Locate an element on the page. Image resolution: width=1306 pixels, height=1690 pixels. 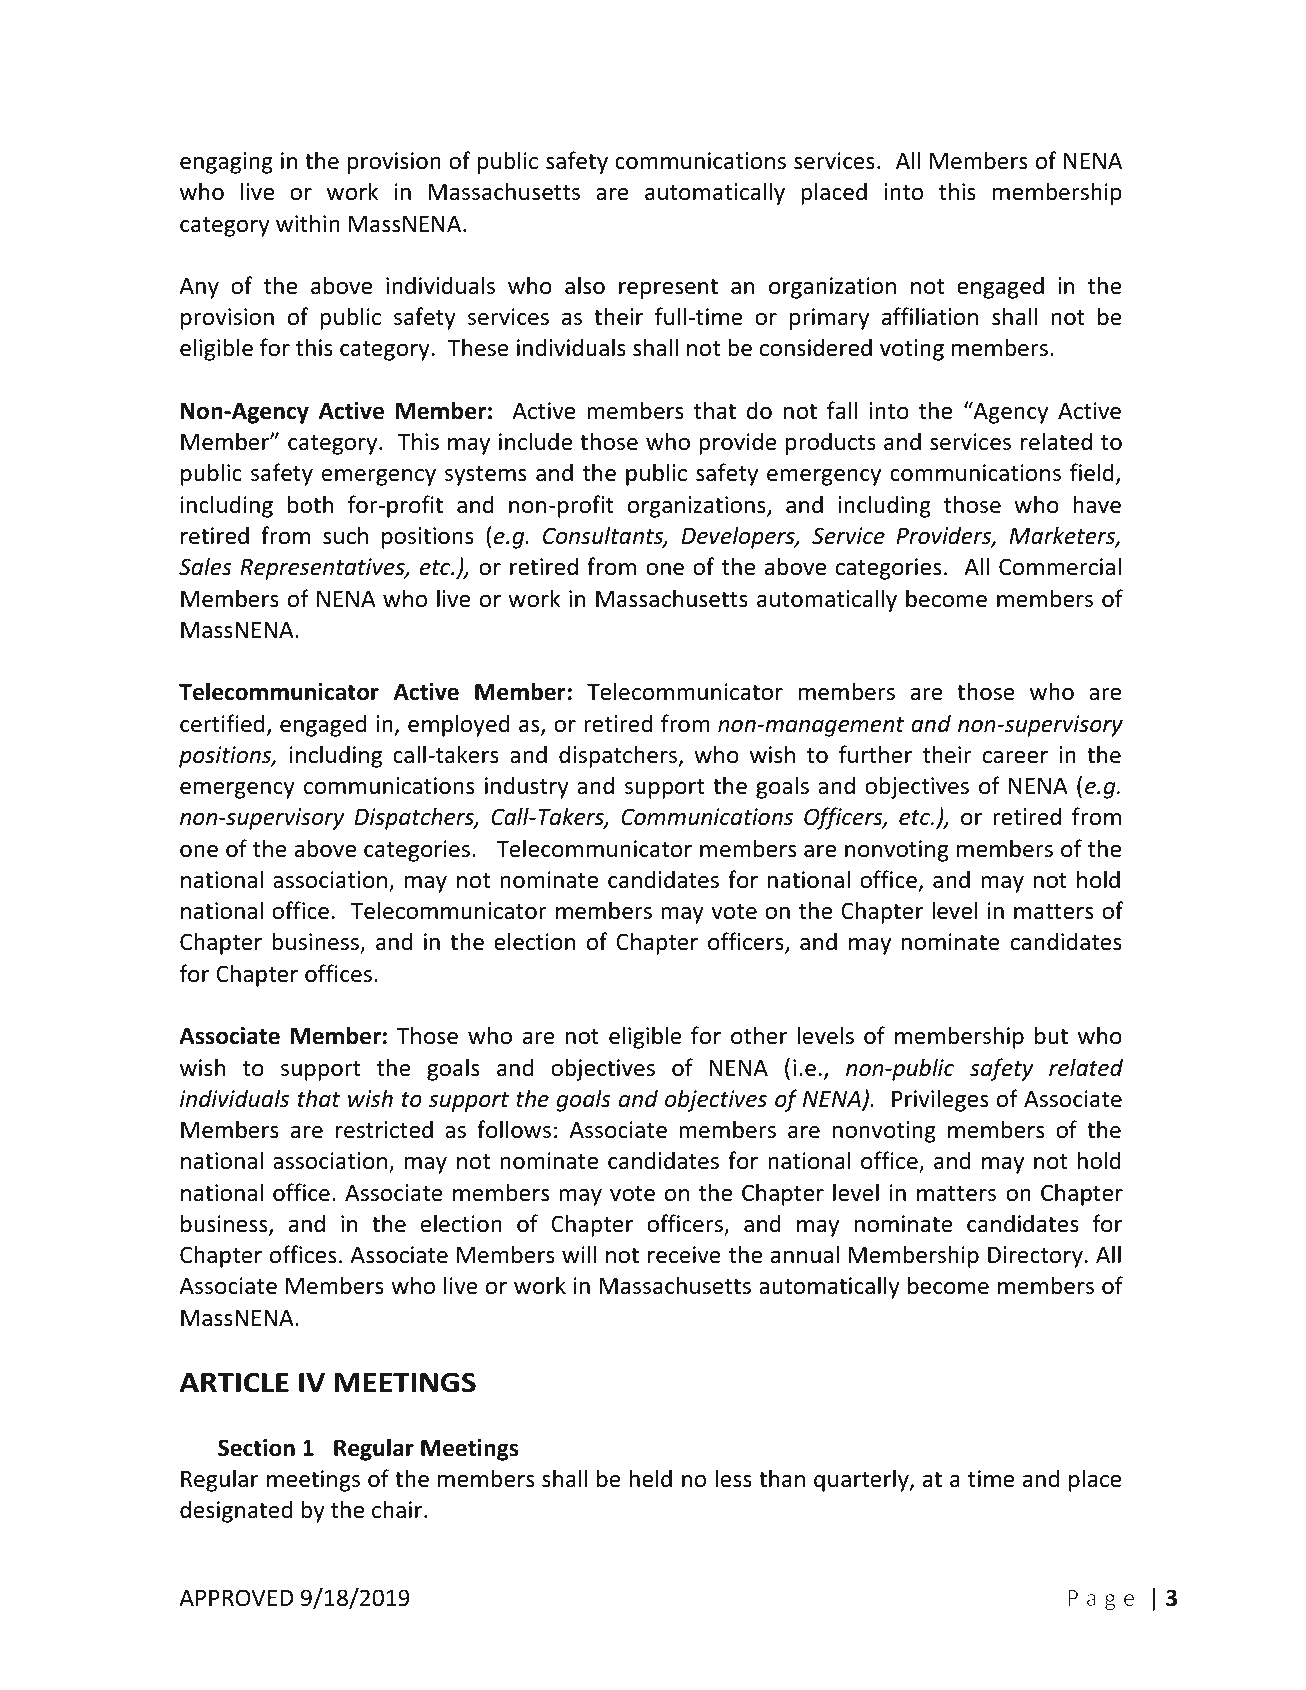
quarterly is located at coordinates (862, 1480).
